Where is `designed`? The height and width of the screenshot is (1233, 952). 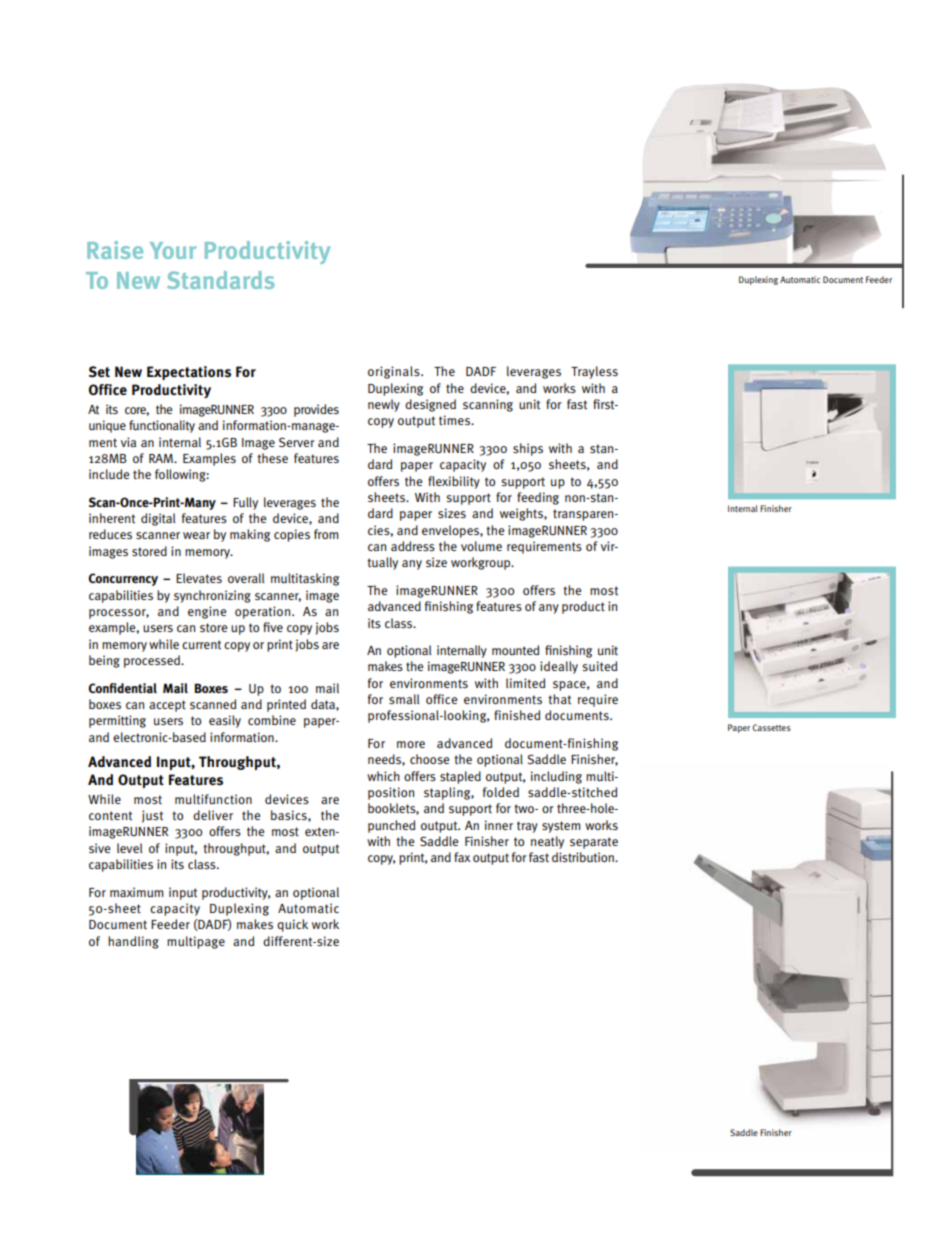 designed is located at coordinates (430, 405).
